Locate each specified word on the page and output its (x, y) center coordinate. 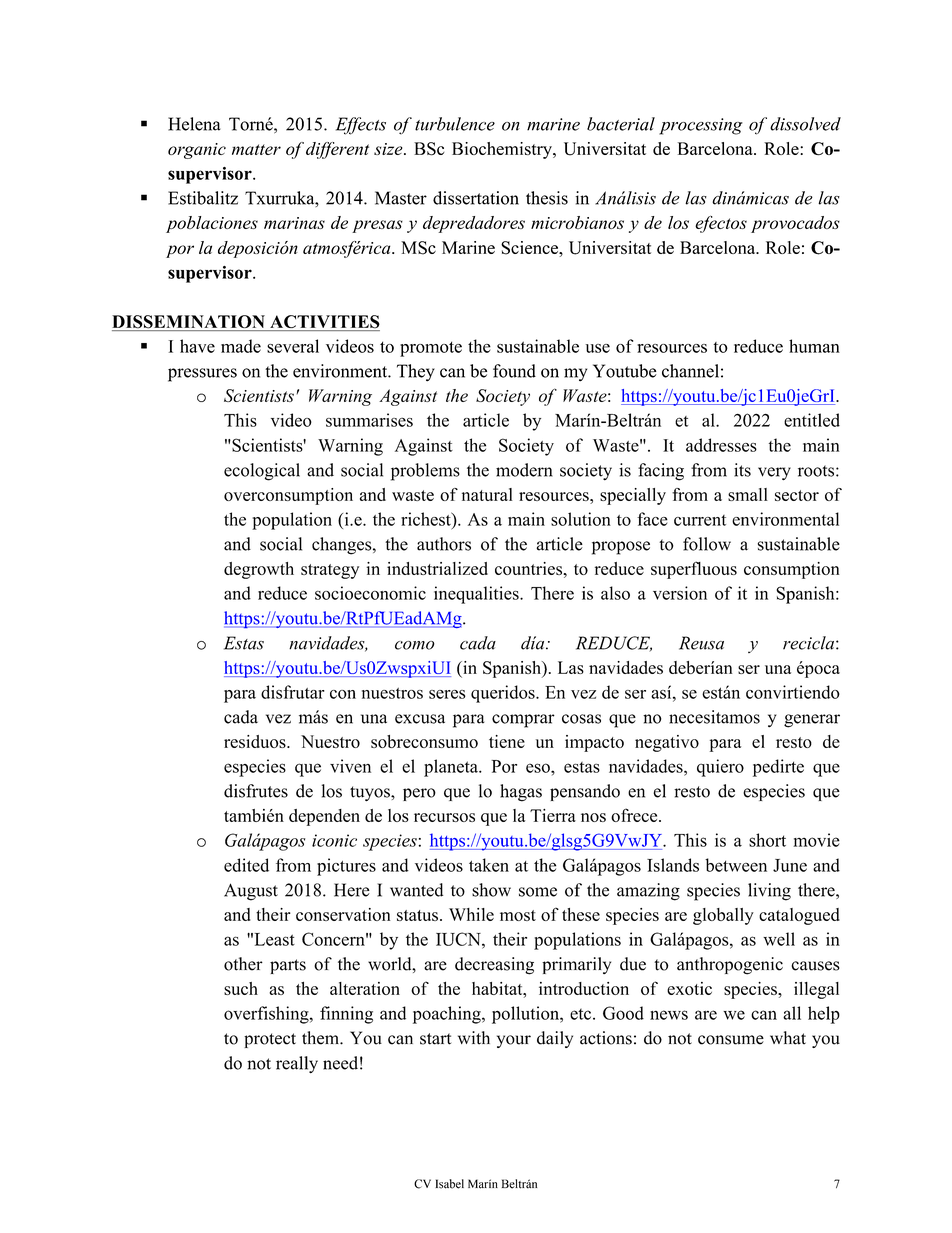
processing (701, 126)
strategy (330, 571)
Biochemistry (503, 150)
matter (256, 149)
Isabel (449, 1184)
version (680, 593)
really (297, 1064)
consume (731, 1040)
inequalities (477, 595)
